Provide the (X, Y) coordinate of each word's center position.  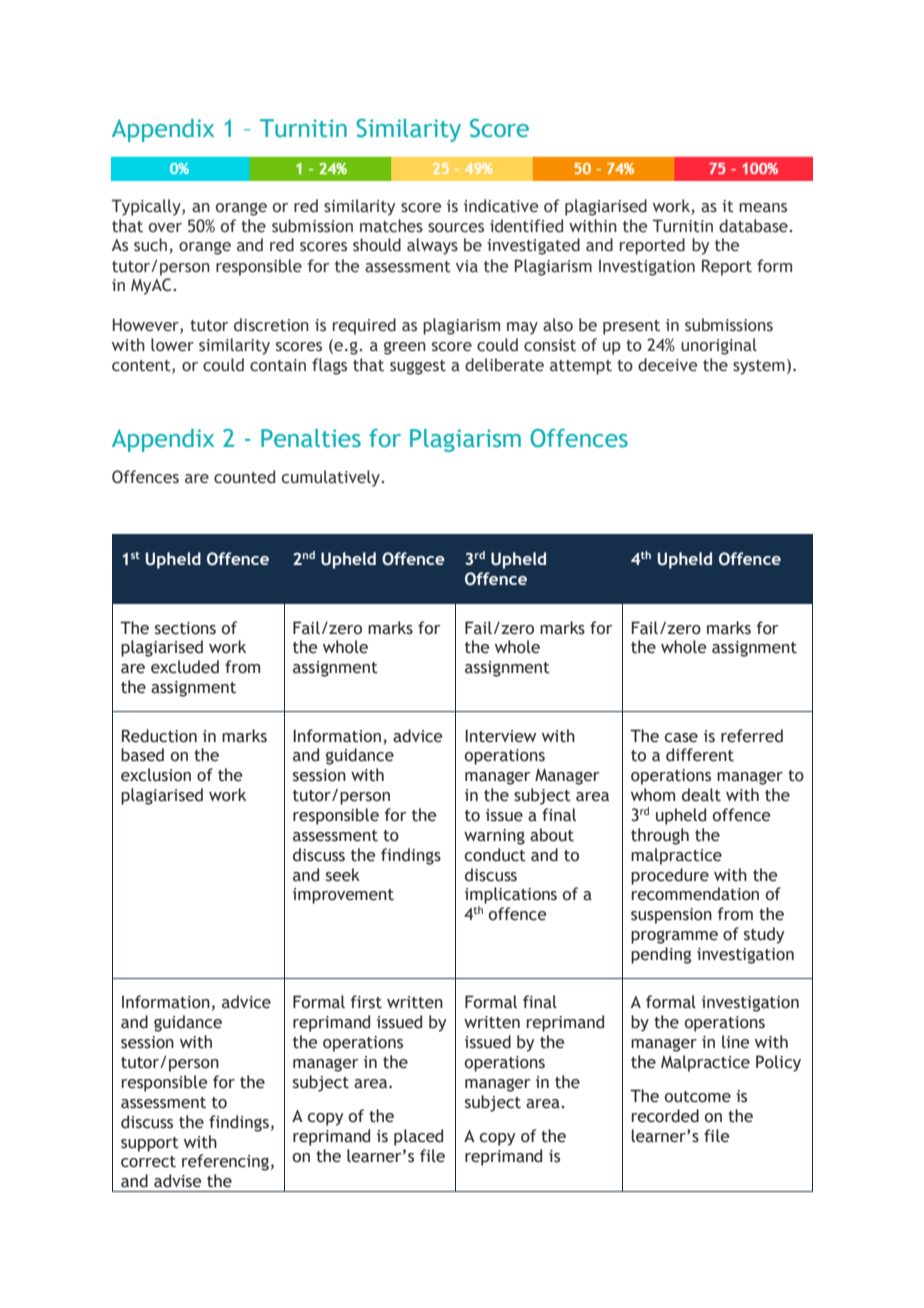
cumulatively (332, 478)
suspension (671, 916)
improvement (343, 896)
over (165, 228)
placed (418, 1137)
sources (456, 228)
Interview (500, 736)
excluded (185, 667)
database (754, 226)
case (681, 738)
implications (511, 895)
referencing (225, 1162)
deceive (667, 365)
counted (244, 477)
